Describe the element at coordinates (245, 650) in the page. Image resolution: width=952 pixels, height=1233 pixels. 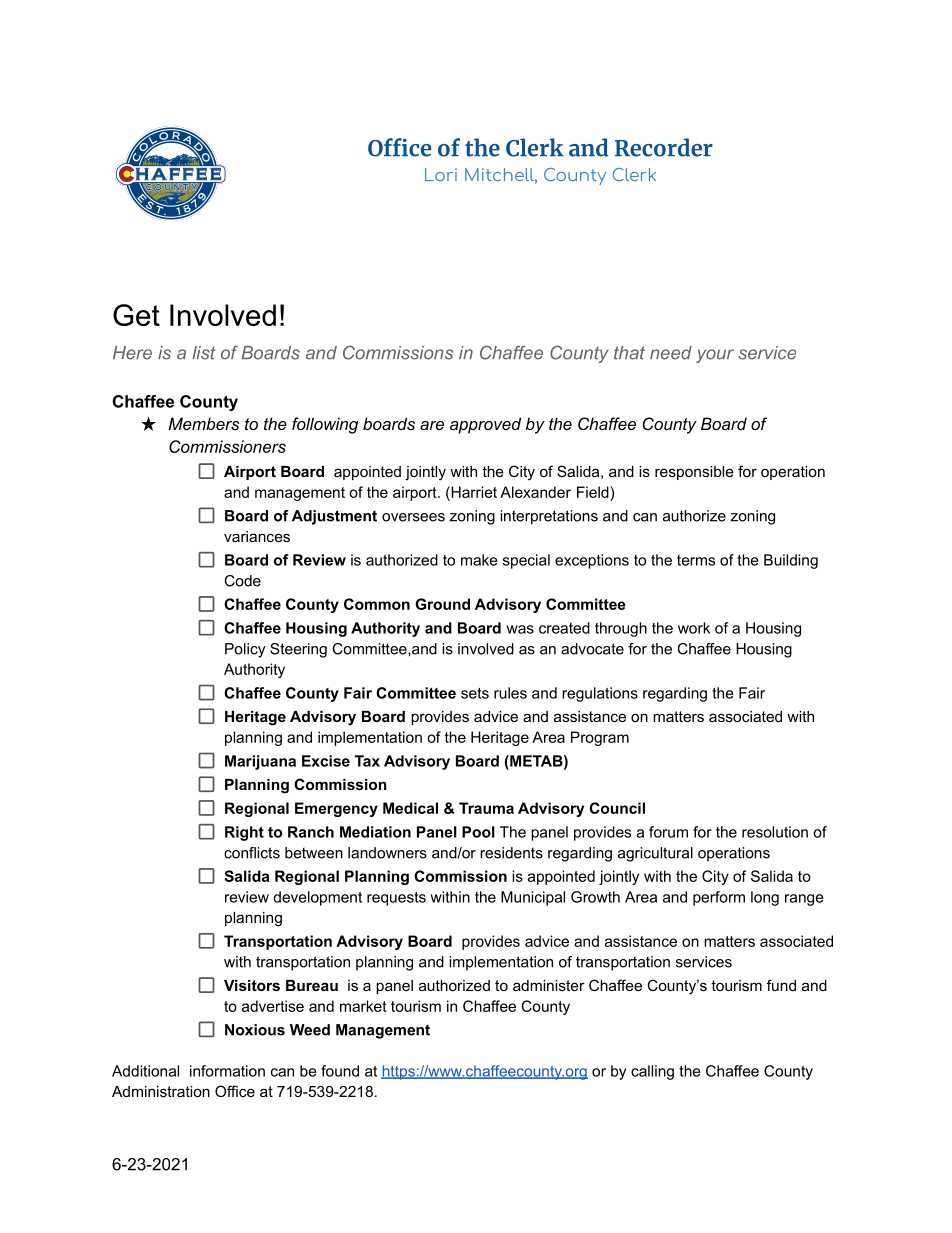
I see `Policy` at that location.
